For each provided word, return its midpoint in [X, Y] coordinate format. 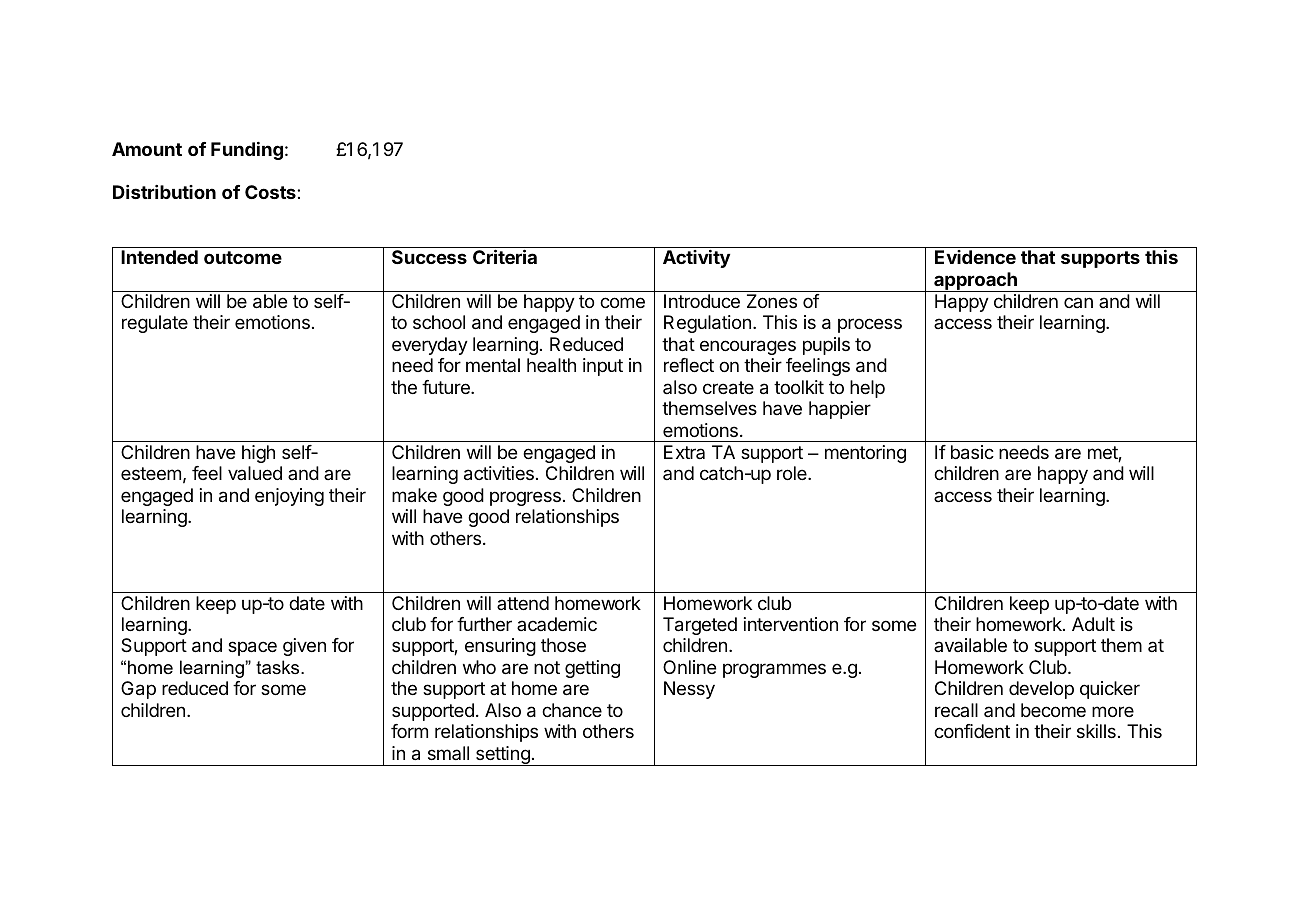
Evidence [975, 257]
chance [572, 710]
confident [972, 731]
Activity [696, 259]
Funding [247, 151]
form [409, 731]
